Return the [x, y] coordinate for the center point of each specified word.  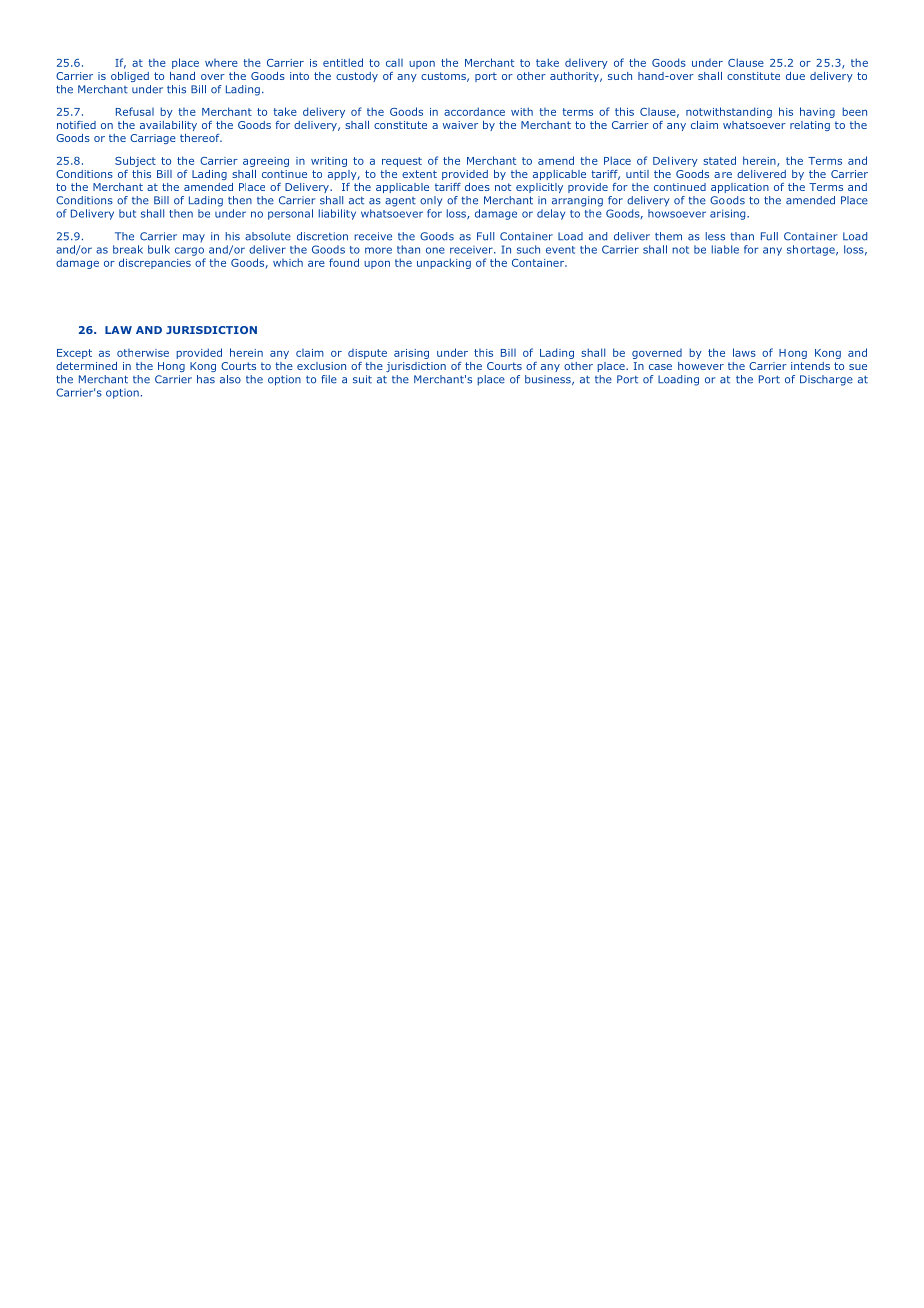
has [206, 379]
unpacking [444, 263]
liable [725, 249]
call [394, 63]
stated [719, 160]
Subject [135, 161]
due [795, 76]
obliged [130, 77]
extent [419, 174]
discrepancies [155, 263]
